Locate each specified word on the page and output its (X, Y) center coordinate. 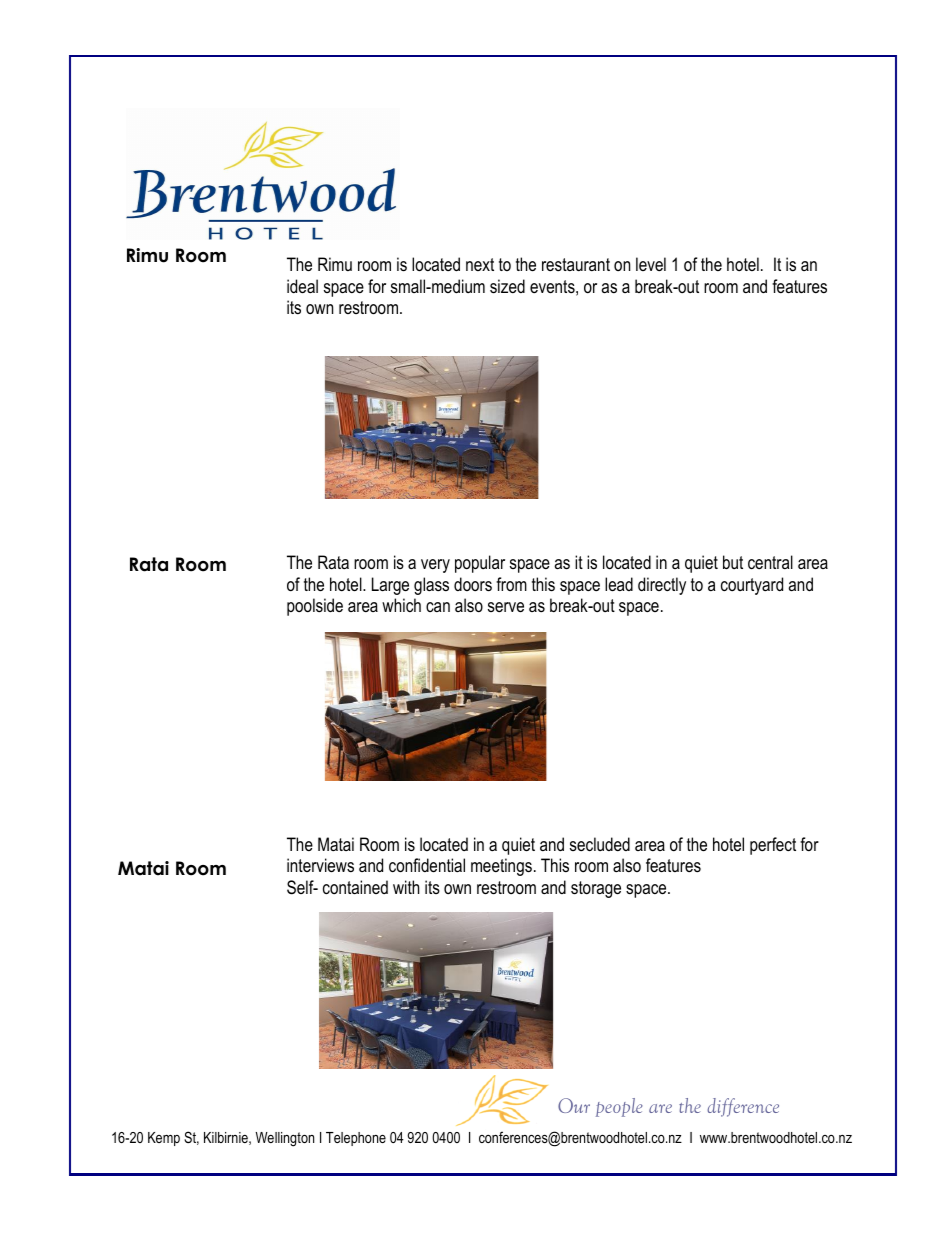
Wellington (285, 1139)
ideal (302, 286)
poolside (315, 607)
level (651, 264)
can (438, 607)
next (480, 264)
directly (662, 586)
